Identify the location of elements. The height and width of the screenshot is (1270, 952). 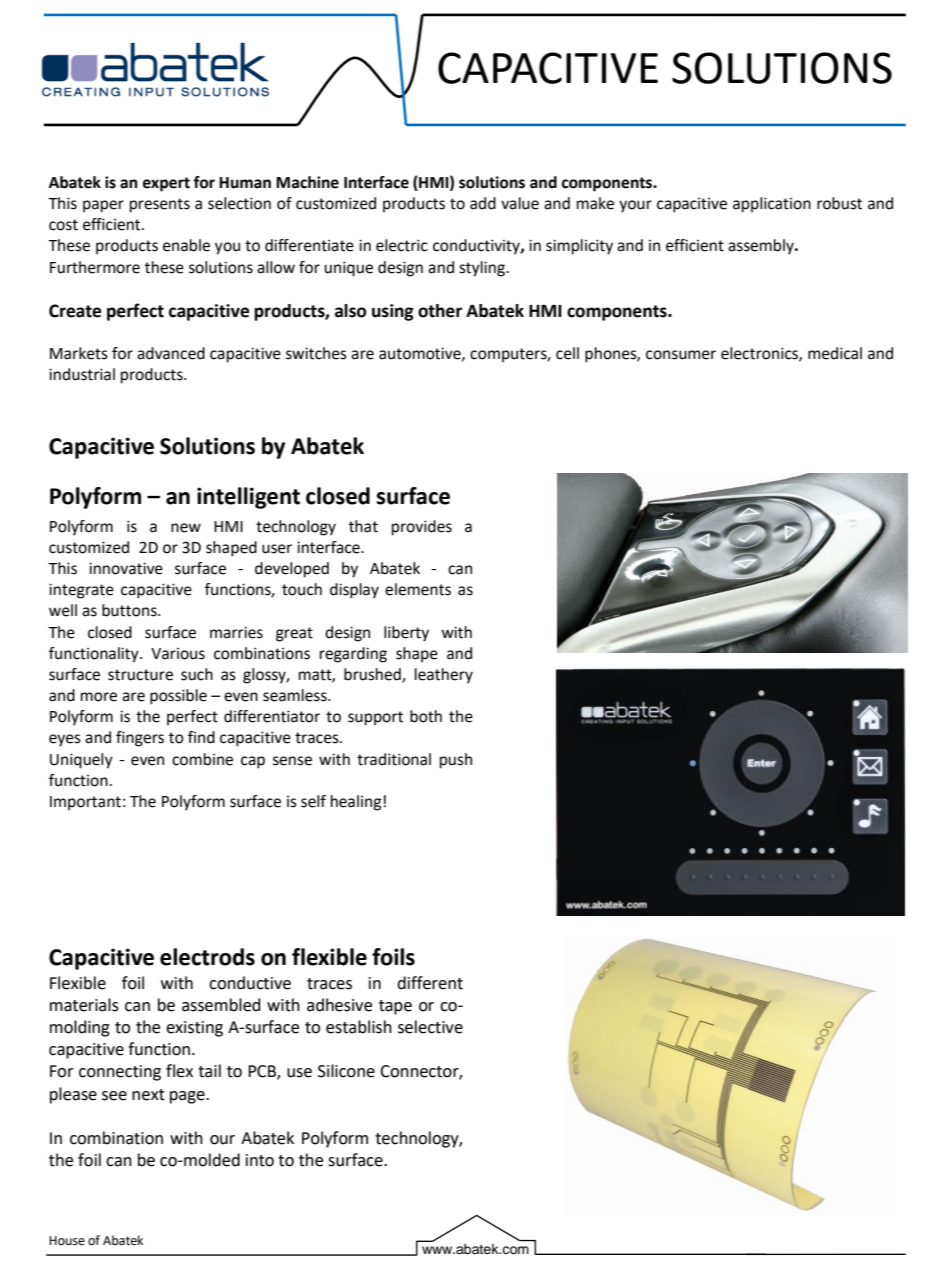
(418, 589).
